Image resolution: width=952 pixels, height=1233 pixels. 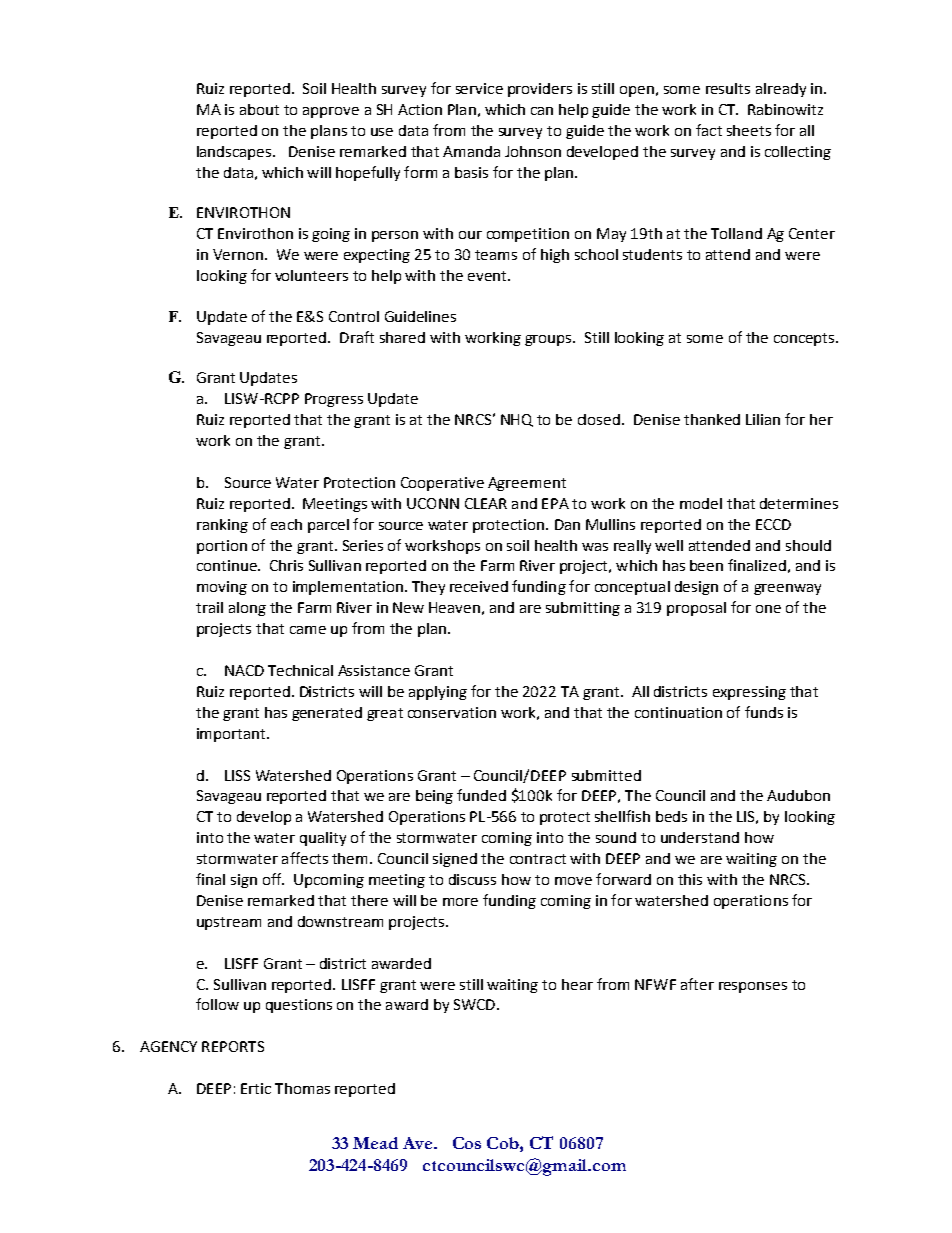 What do you see at coordinates (222, 526) in the screenshot?
I see `ranking` at bounding box center [222, 526].
